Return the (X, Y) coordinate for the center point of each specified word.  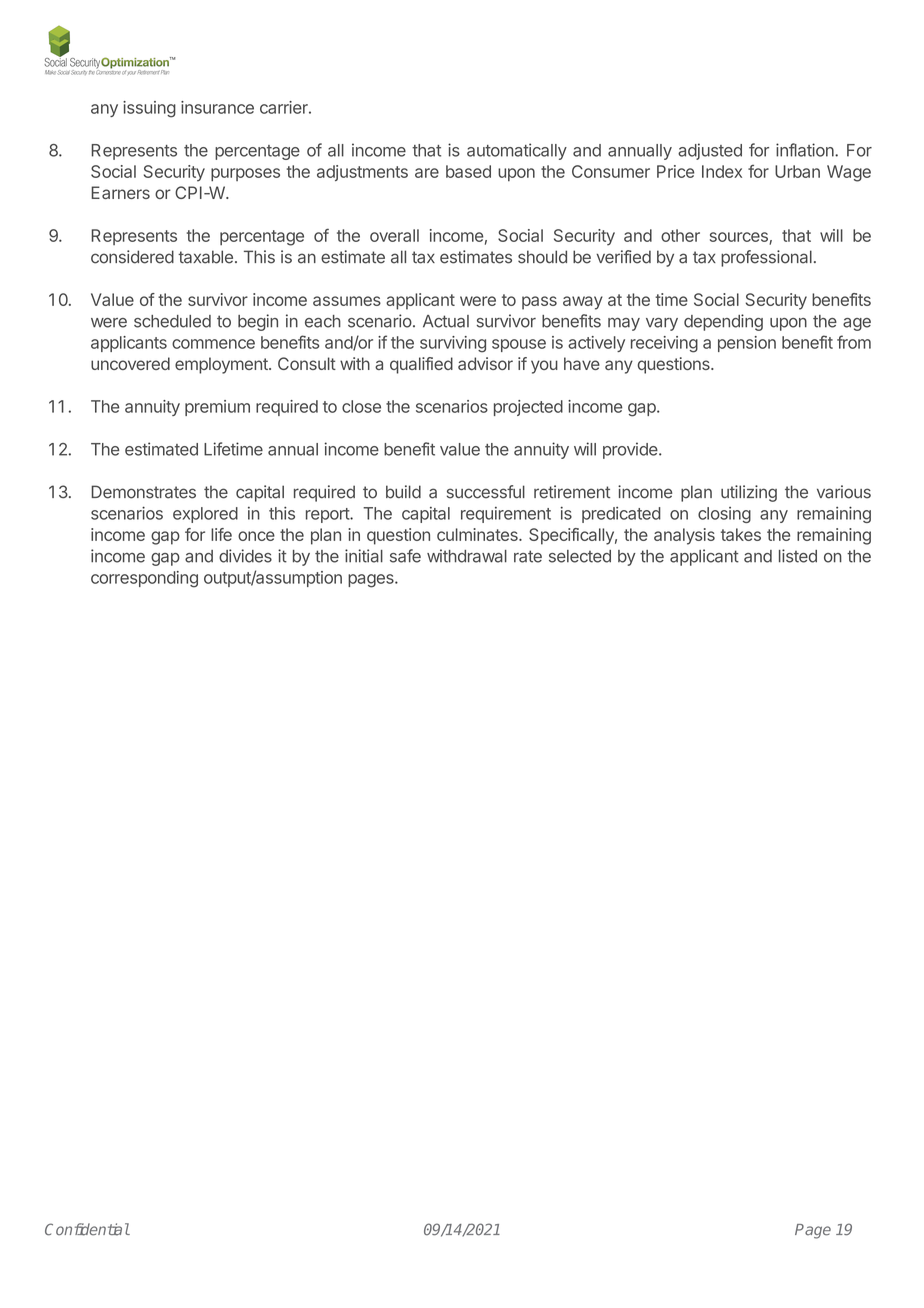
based (468, 171)
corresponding (144, 579)
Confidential (87, 1229)
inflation (806, 150)
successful (486, 492)
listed (798, 556)
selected (580, 556)
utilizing (749, 493)
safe (405, 556)
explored (205, 515)
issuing (149, 109)
